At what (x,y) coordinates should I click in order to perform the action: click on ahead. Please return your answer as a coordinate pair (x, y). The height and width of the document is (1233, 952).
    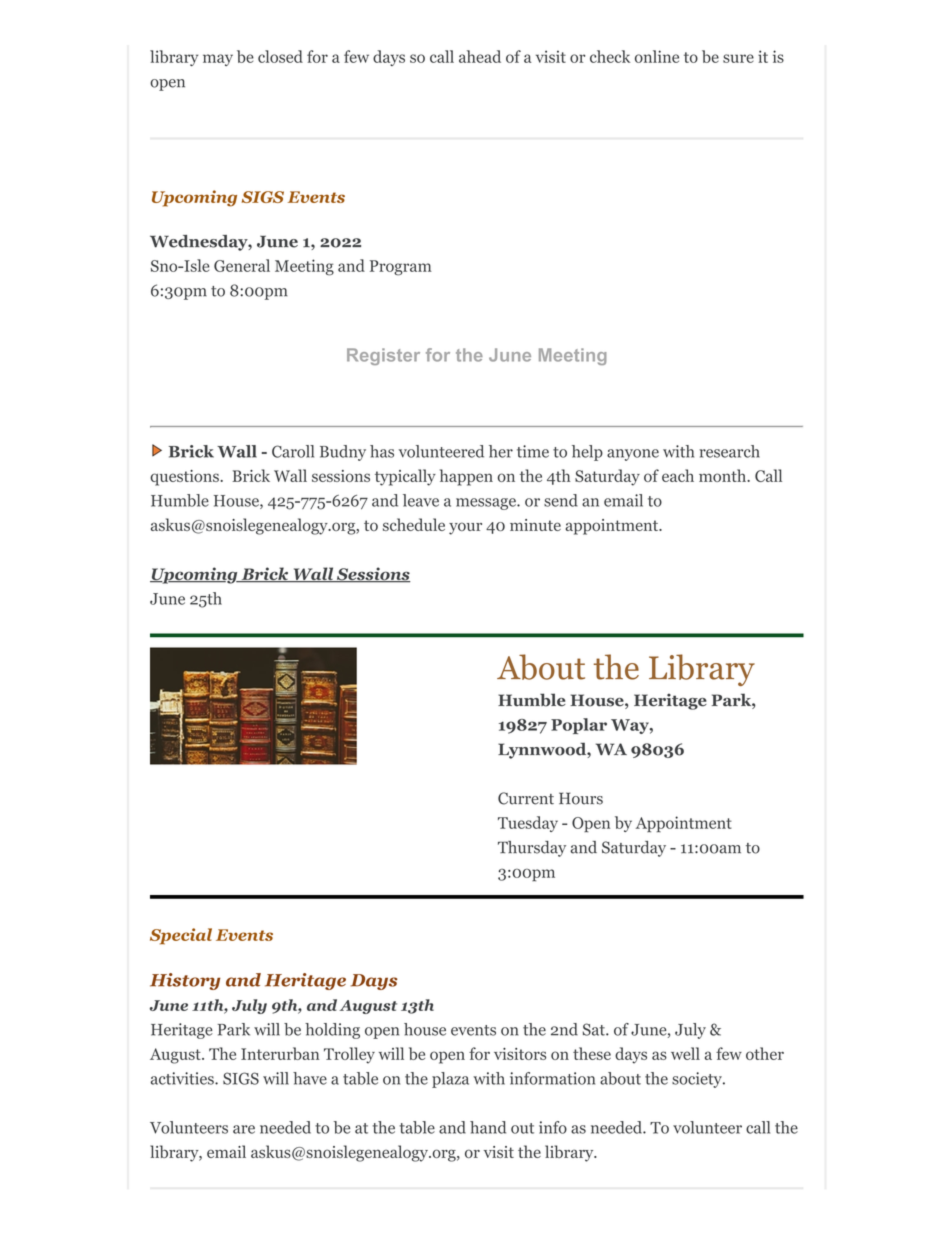
    Looking at the image, I should click on (480, 56).
